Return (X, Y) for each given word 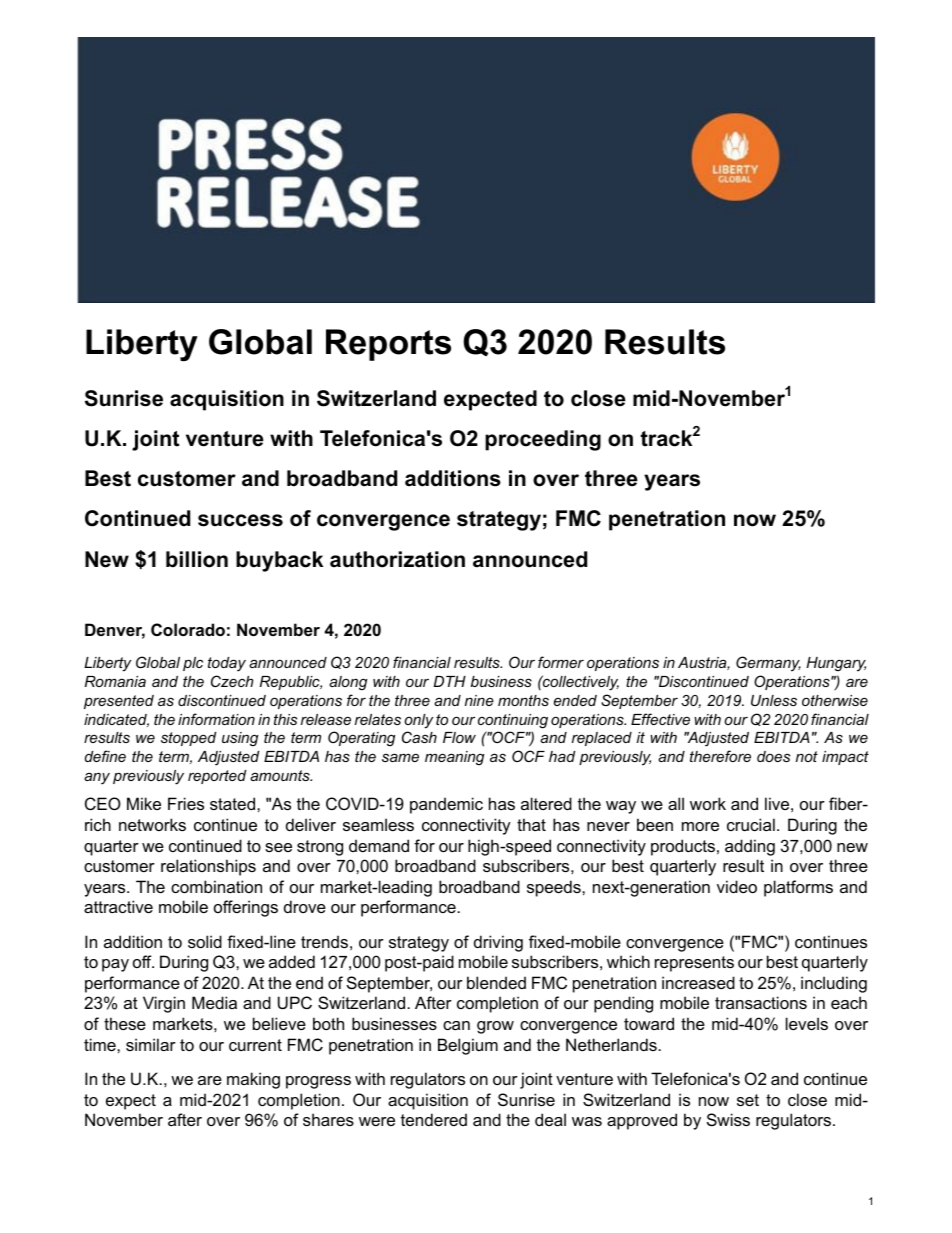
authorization (397, 559)
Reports (388, 345)
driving (498, 943)
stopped (188, 739)
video (737, 886)
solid (205, 941)
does (773, 756)
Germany (768, 664)
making (253, 1080)
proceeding (543, 440)
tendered (434, 1119)
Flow (459, 737)
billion (197, 559)
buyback (279, 561)
